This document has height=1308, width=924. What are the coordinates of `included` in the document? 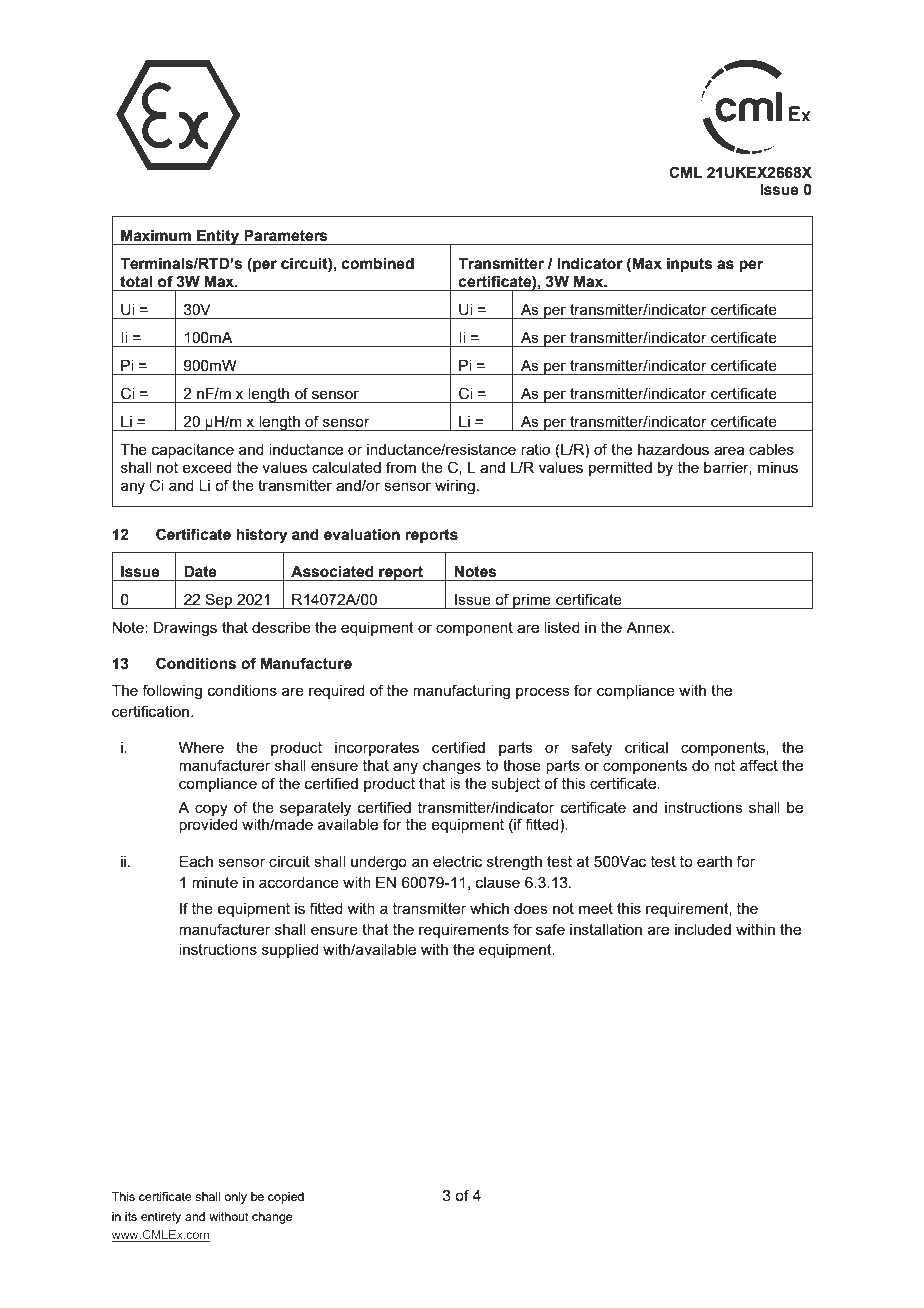 It's located at (703, 929).
